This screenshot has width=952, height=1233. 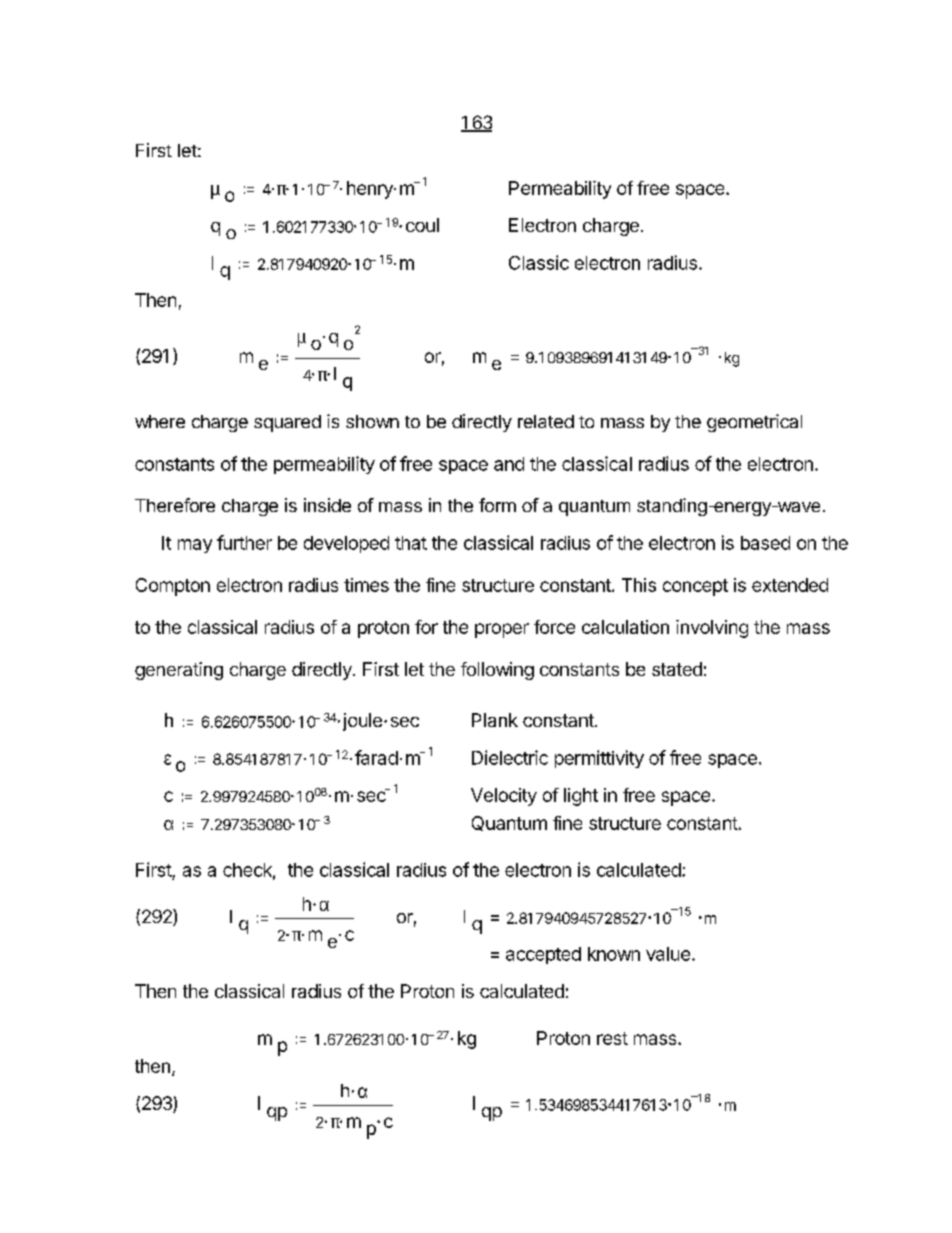 I want to click on related, so click(x=546, y=421).
